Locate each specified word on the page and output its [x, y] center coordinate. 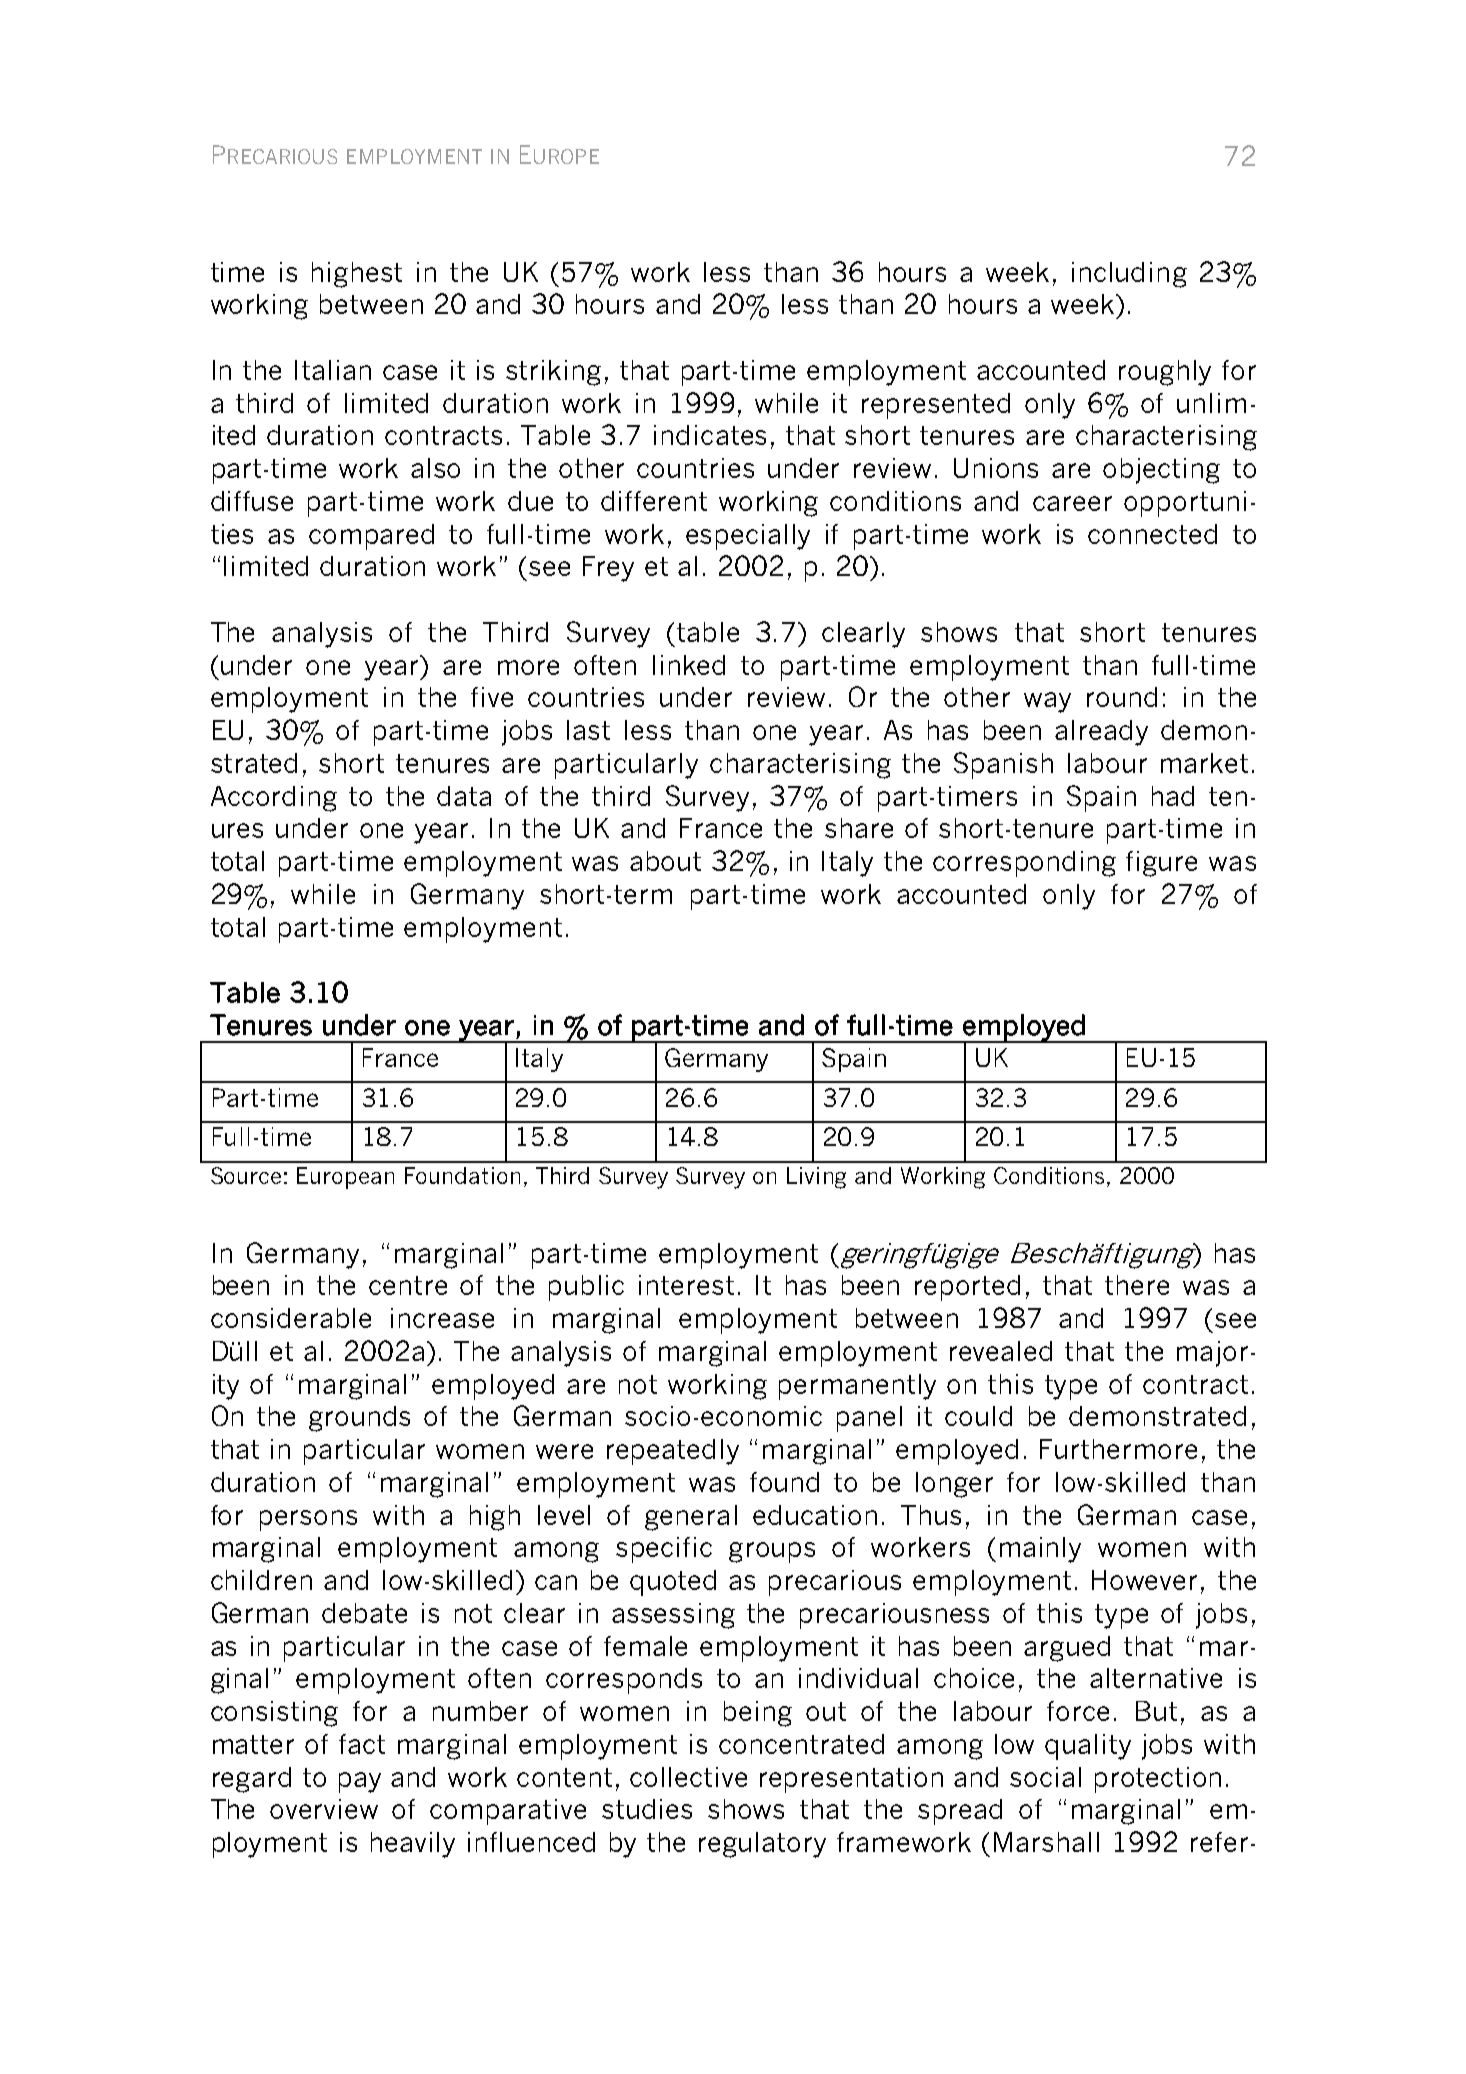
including [1129, 275]
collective [688, 1777]
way [1047, 702]
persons [308, 1520]
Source [246, 1175]
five [492, 697]
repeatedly [673, 1452]
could [978, 1416]
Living [816, 1178]
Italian [333, 370]
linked [689, 665]
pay [360, 1782]
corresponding [1024, 864]
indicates [710, 435]
